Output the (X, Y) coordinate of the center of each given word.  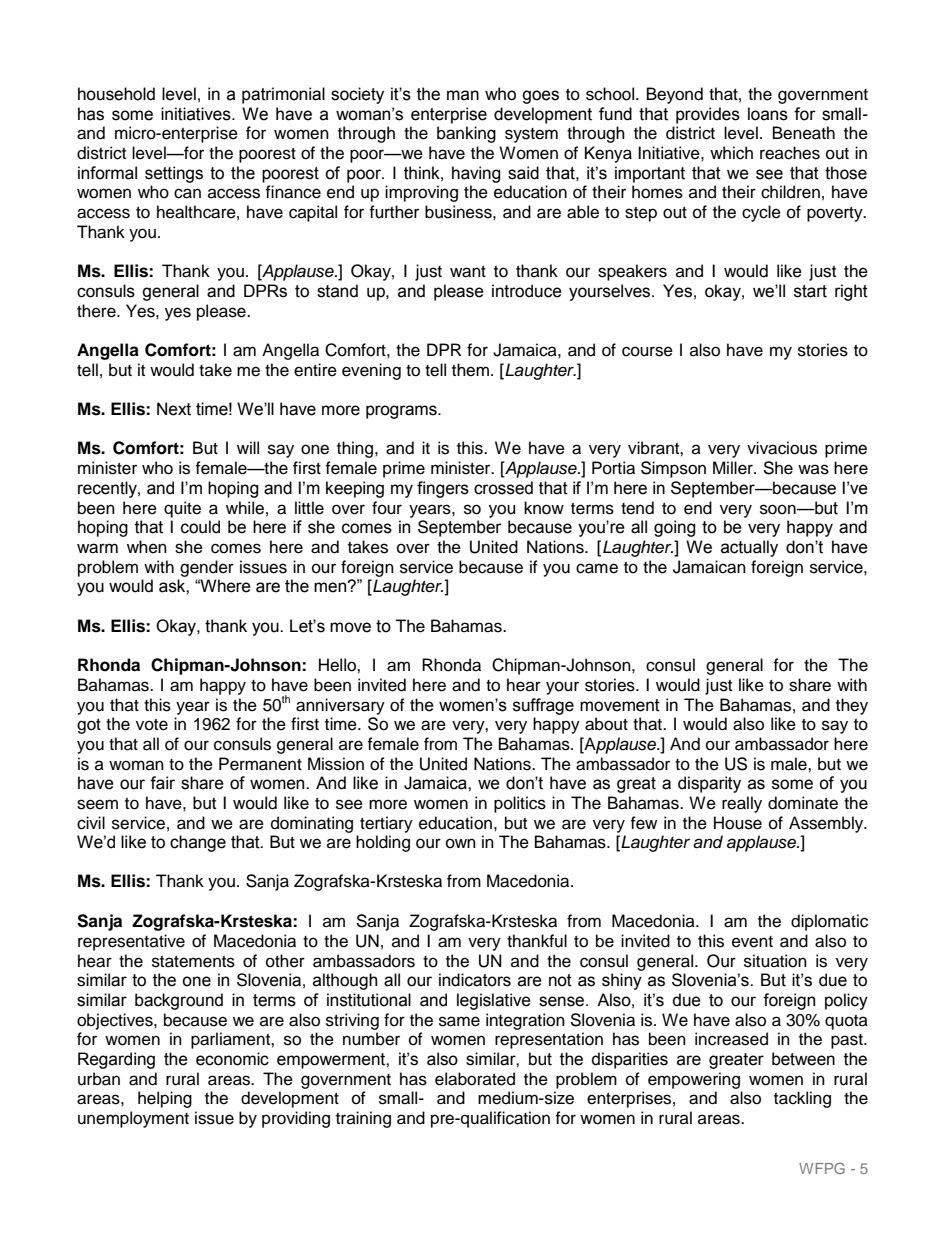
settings (174, 174)
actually (749, 548)
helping (165, 1099)
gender (207, 568)
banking (466, 134)
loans (768, 114)
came (597, 568)
